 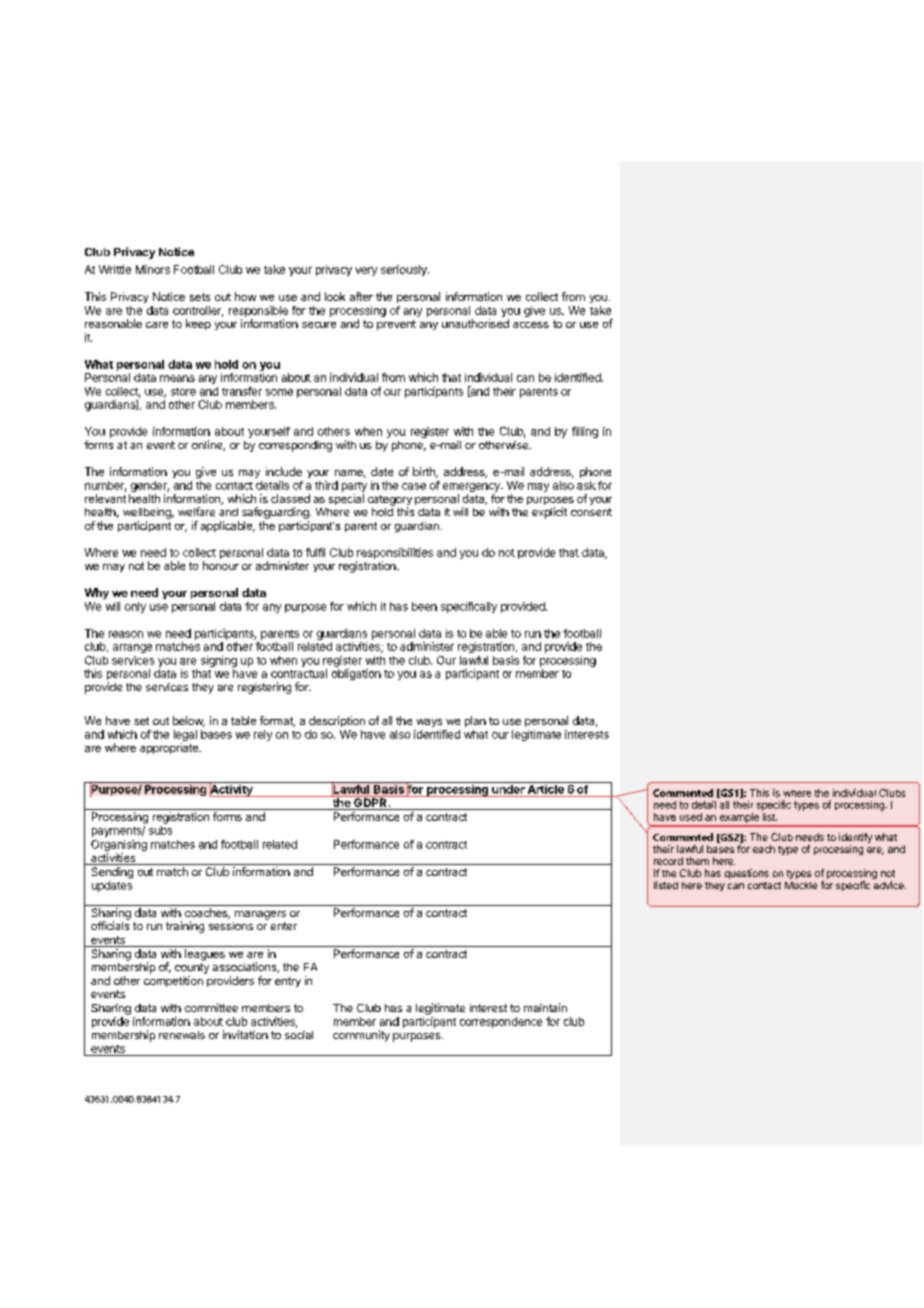 I want to click on unauthorised, so click(x=475, y=323).
